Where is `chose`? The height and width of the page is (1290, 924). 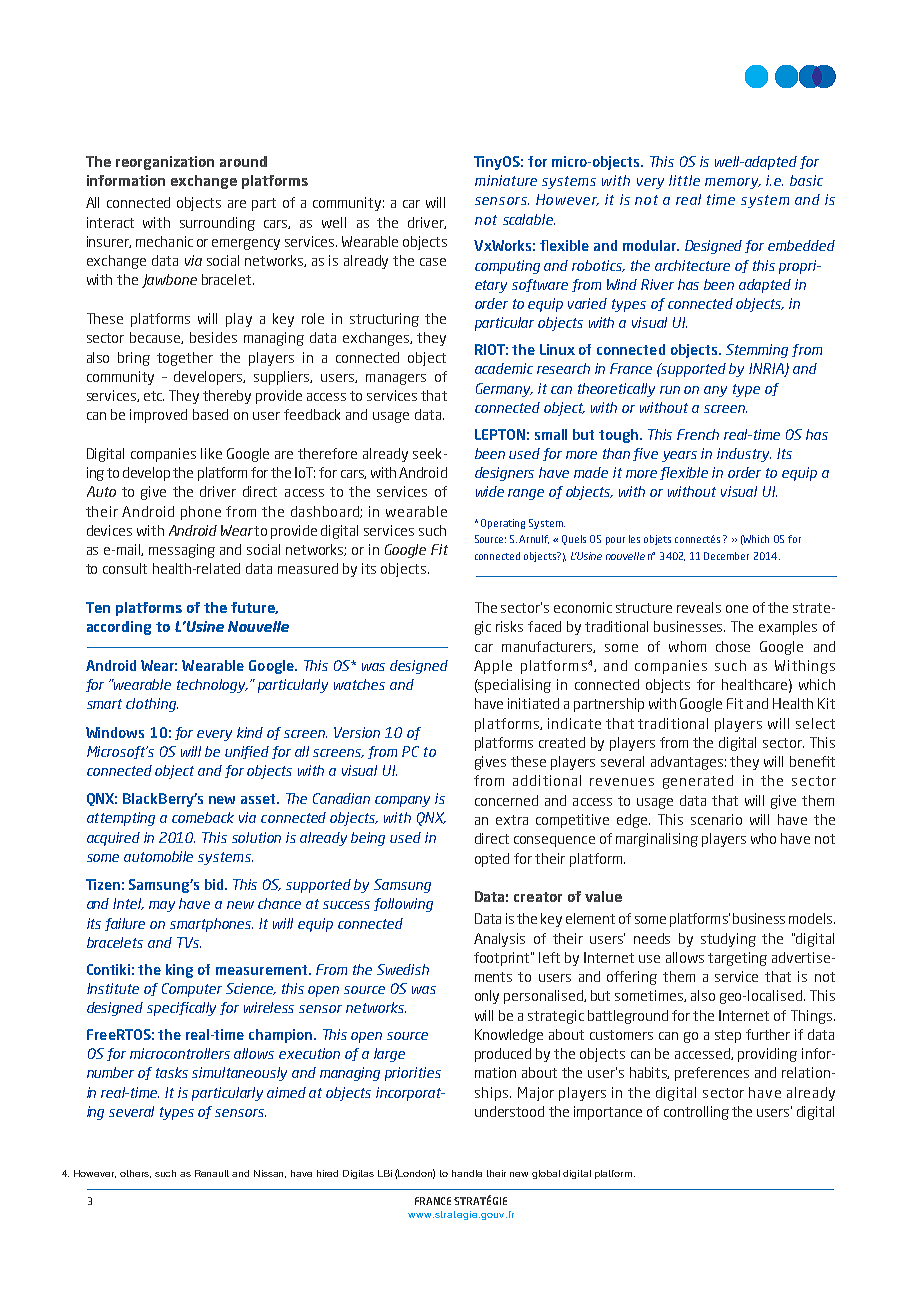 chose is located at coordinates (733, 646).
